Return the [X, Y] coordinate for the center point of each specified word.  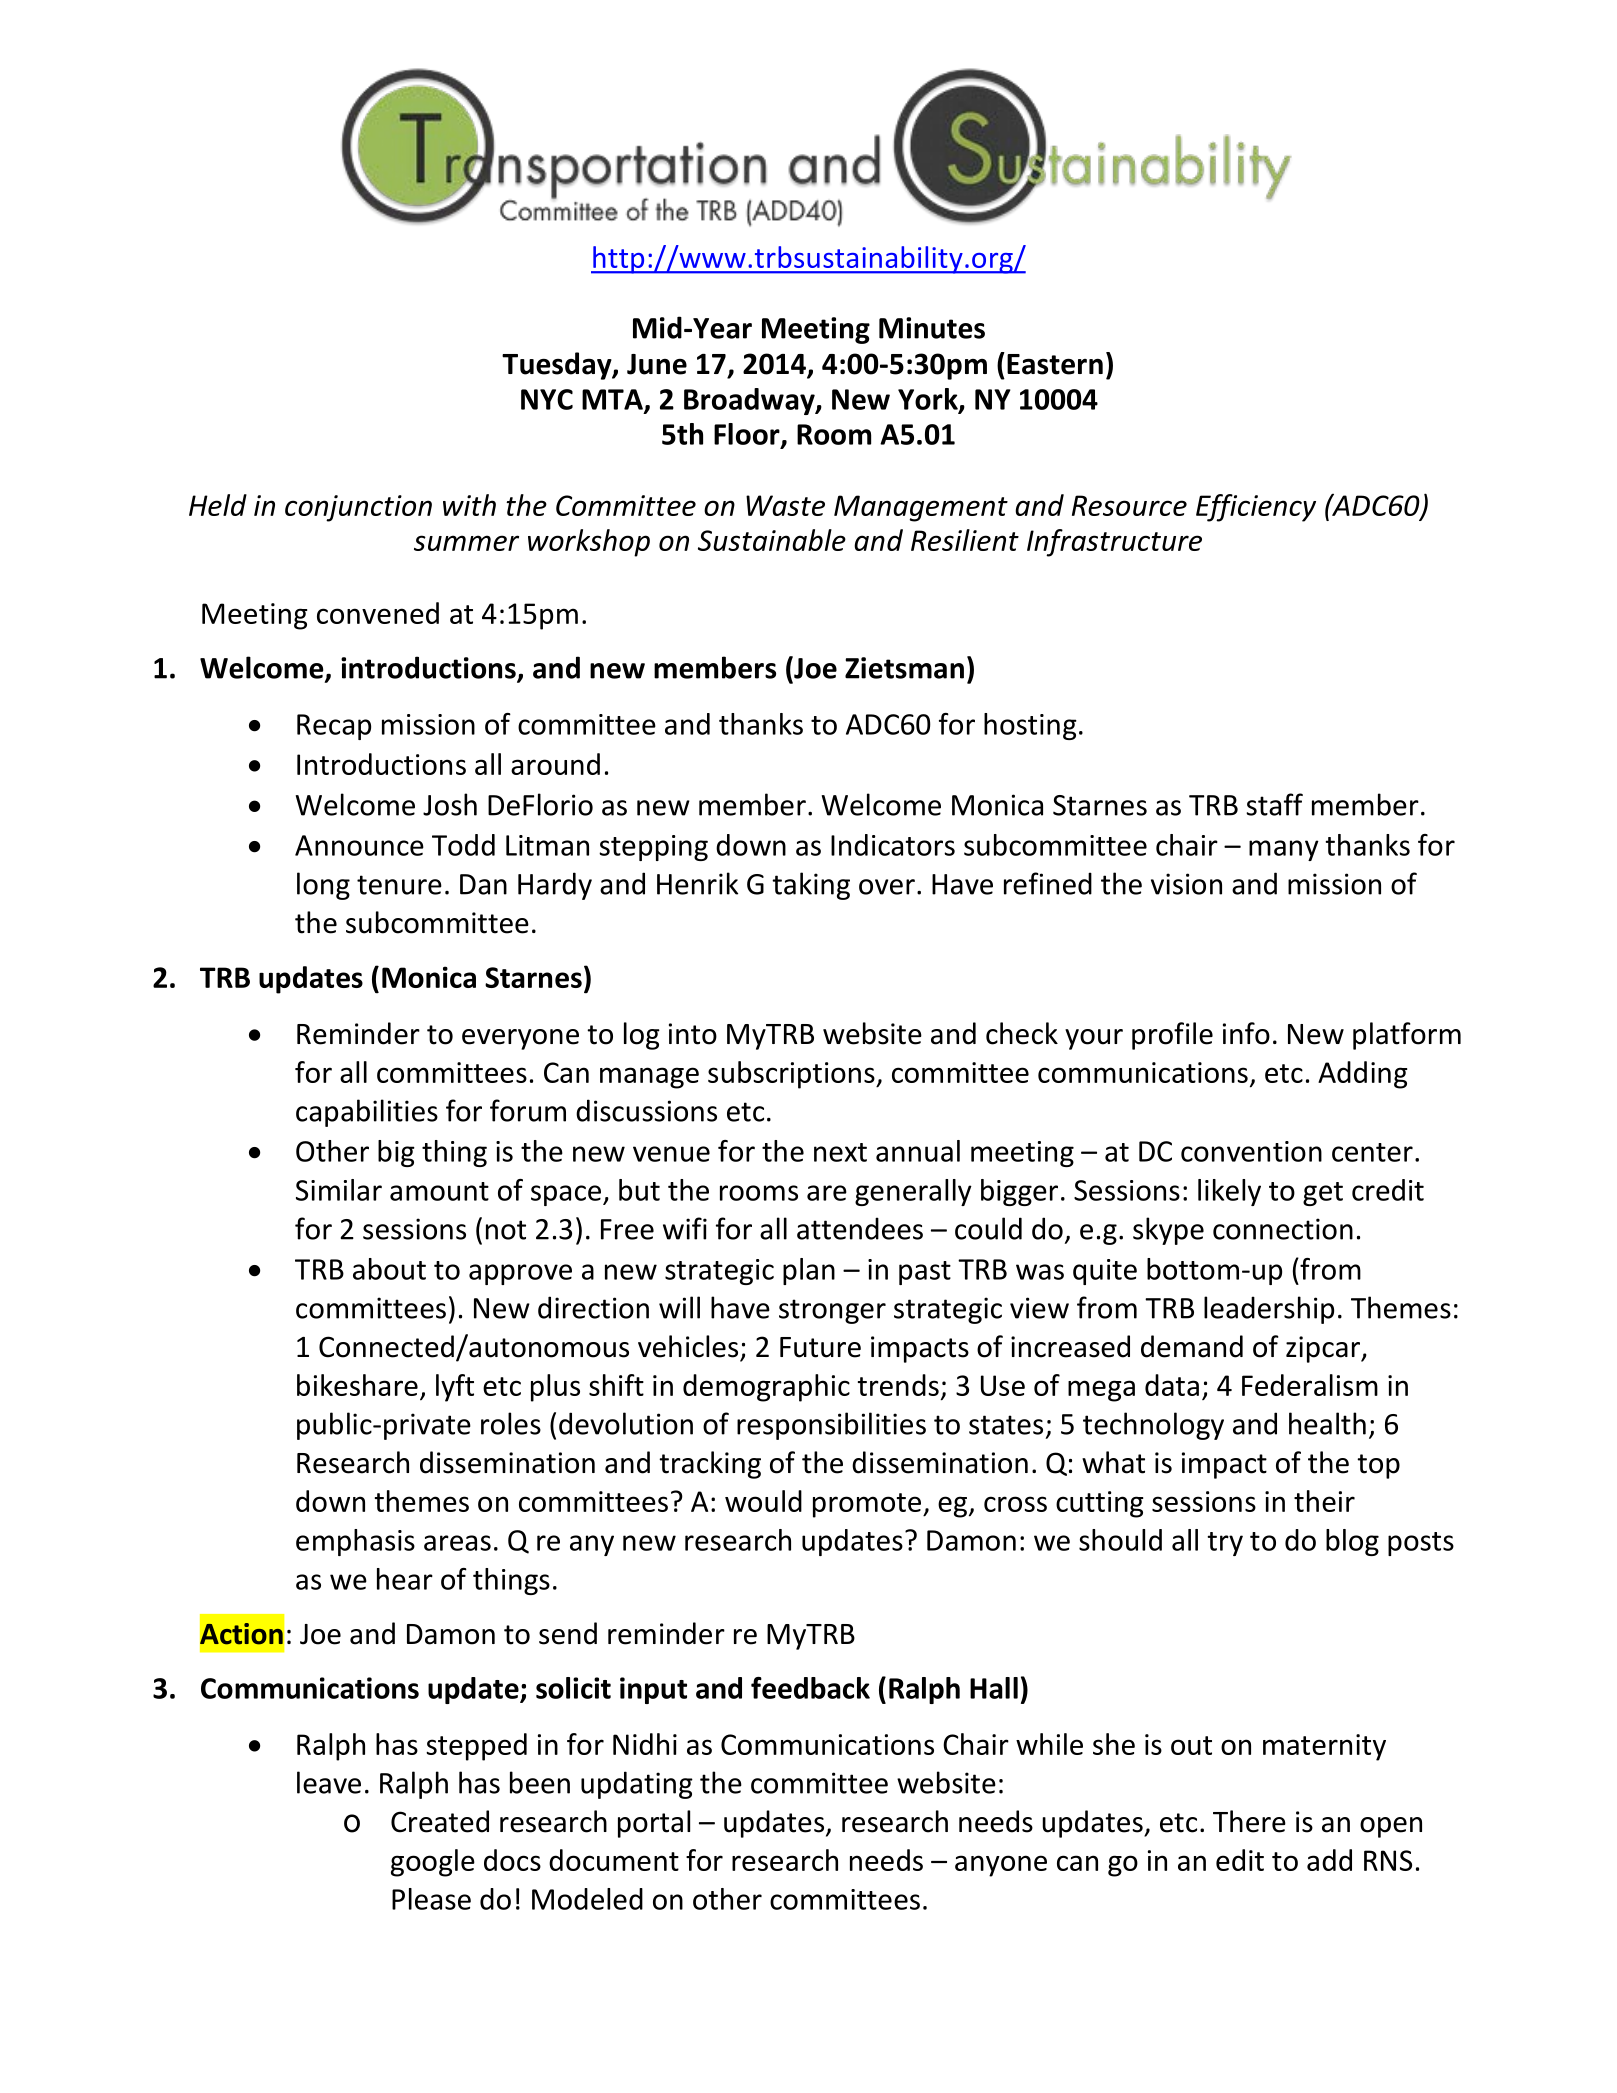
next [840, 1152]
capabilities [367, 1113]
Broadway [750, 401]
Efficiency [1256, 508]
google [433, 1863]
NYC [547, 399]
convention [1251, 1151]
